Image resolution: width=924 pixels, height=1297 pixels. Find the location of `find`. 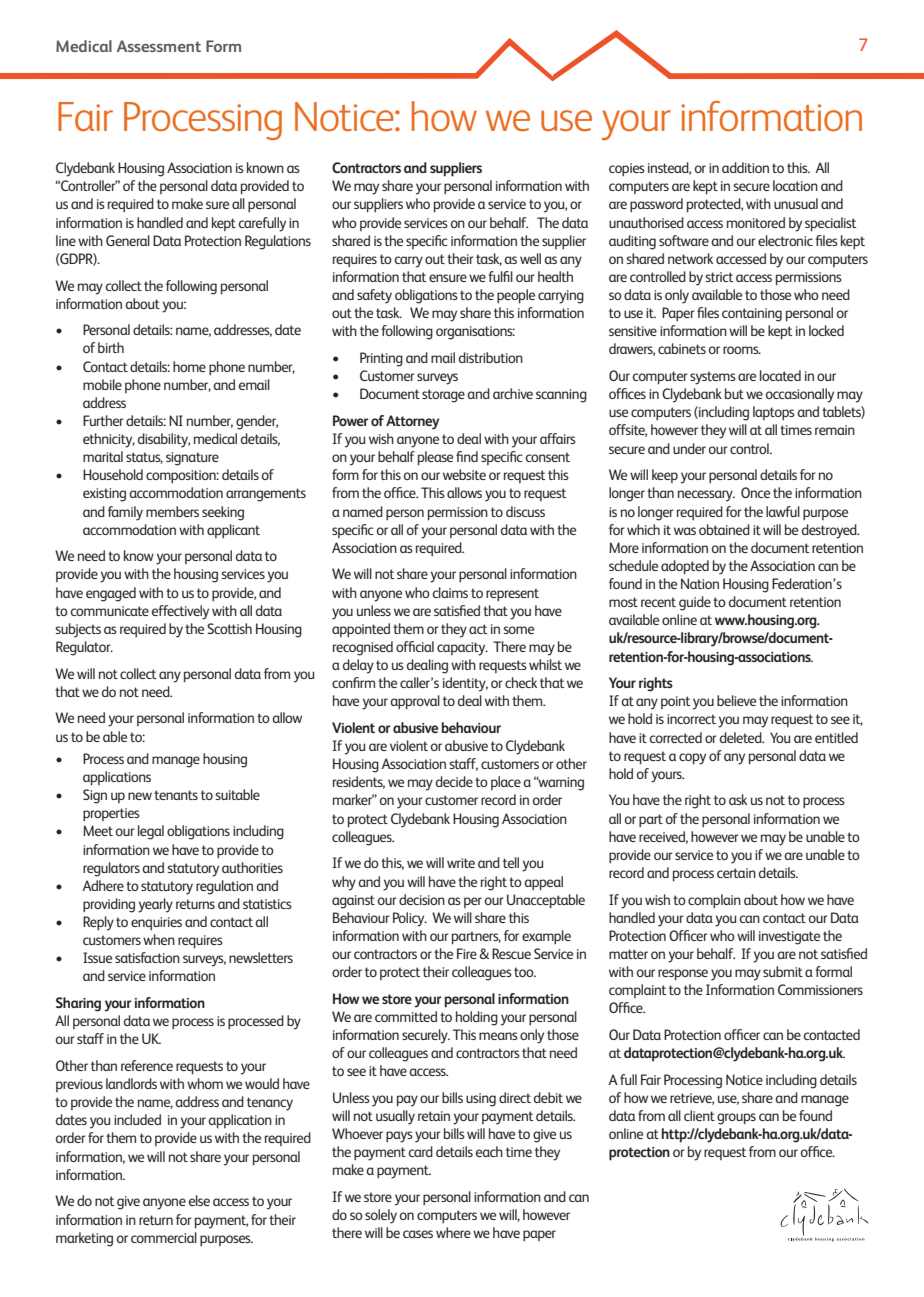

find is located at coordinates (467, 456).
